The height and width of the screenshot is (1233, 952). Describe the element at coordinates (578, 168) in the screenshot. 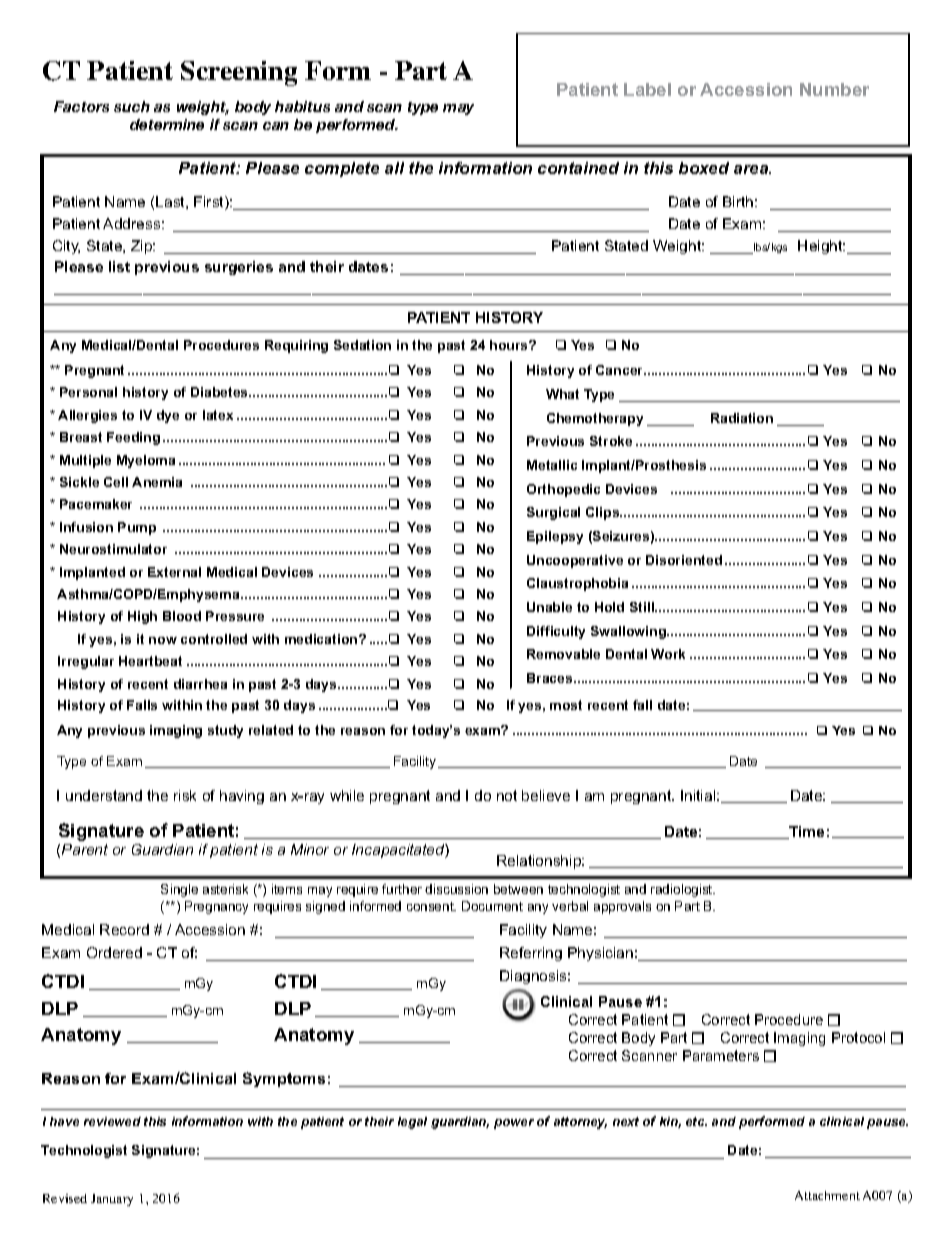

I see `contained` at that location.
